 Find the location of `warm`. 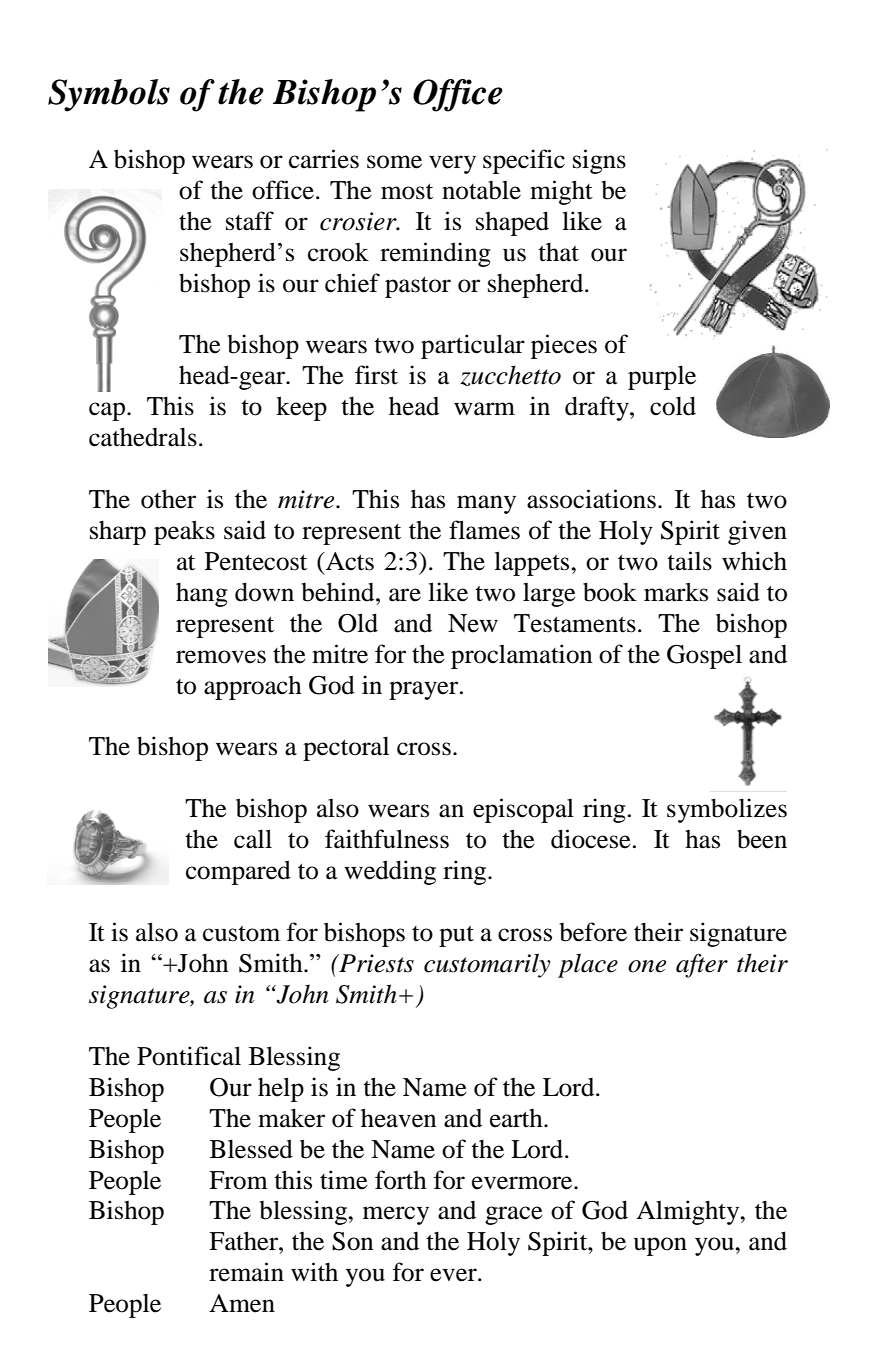

warm is located at coordinates (484, 409).
